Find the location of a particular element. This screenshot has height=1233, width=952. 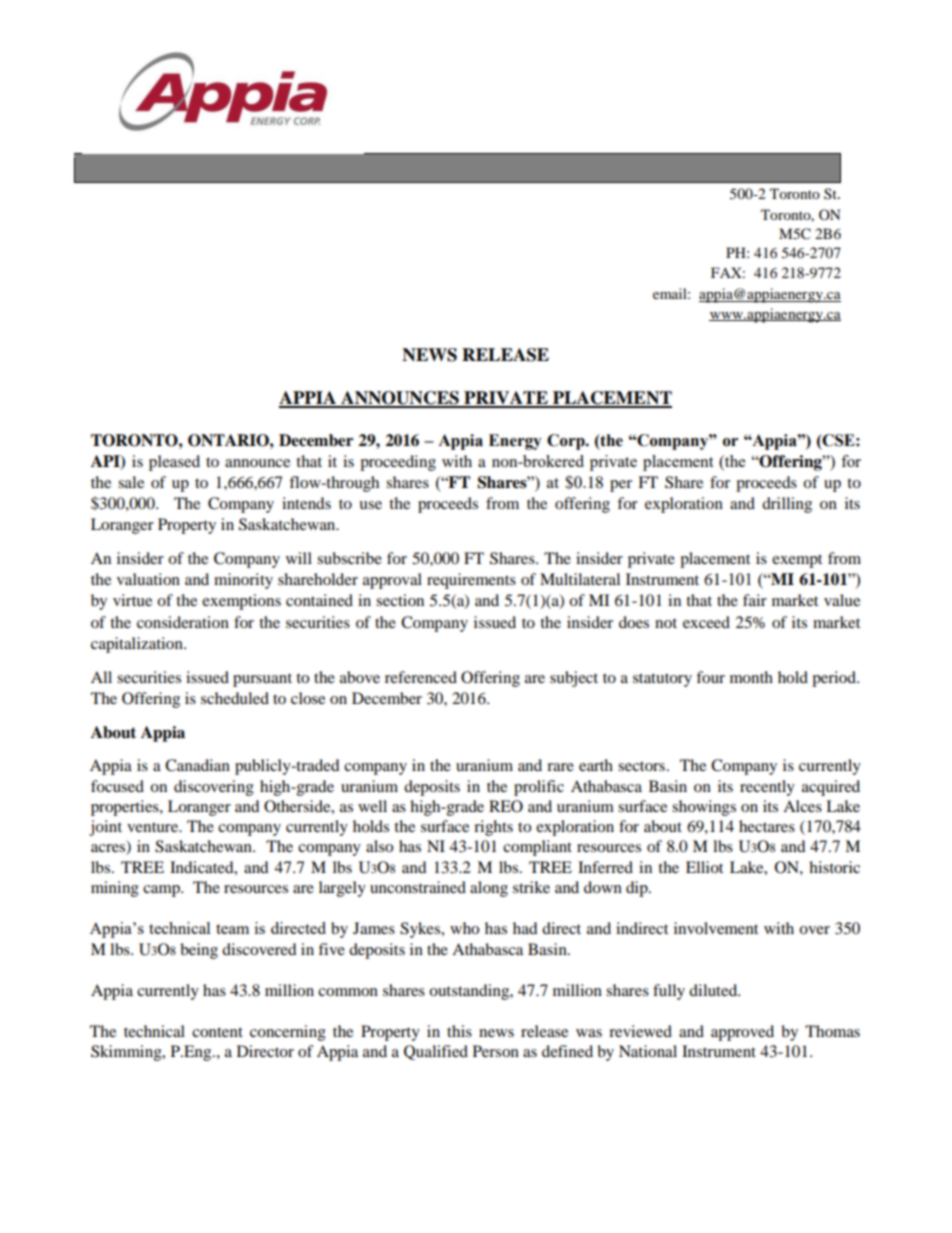

pleased is located at coordinates (174, 463).
